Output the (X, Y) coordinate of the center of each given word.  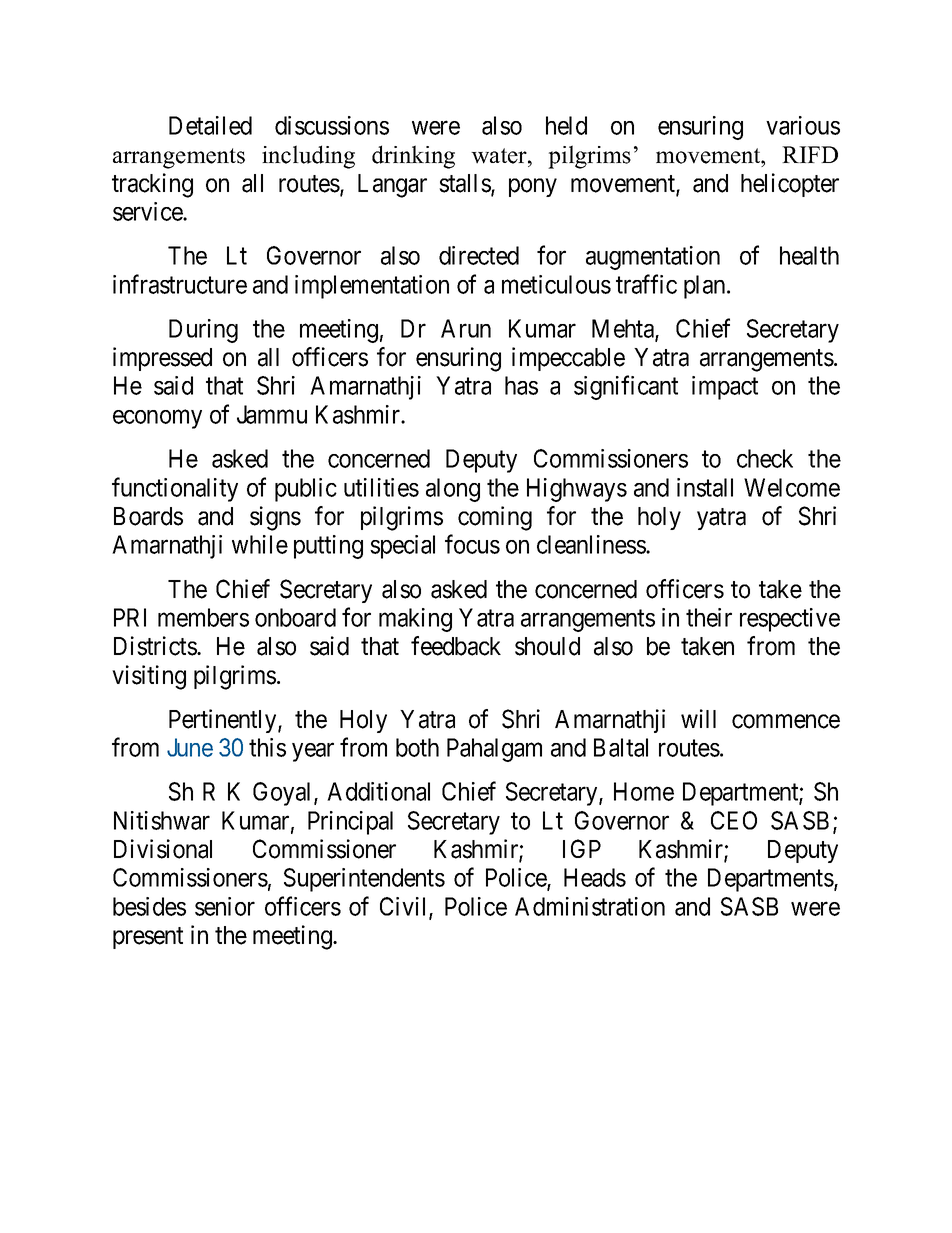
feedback (456, 646)
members (203, 617)
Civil (405, 907)
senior (225, 906)
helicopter (790, 185)
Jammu (272, 414)
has (521, 385)
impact (725, 388)
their (709, 617)
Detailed (210, 125)
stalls (465, 184)
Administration (590, 906)
